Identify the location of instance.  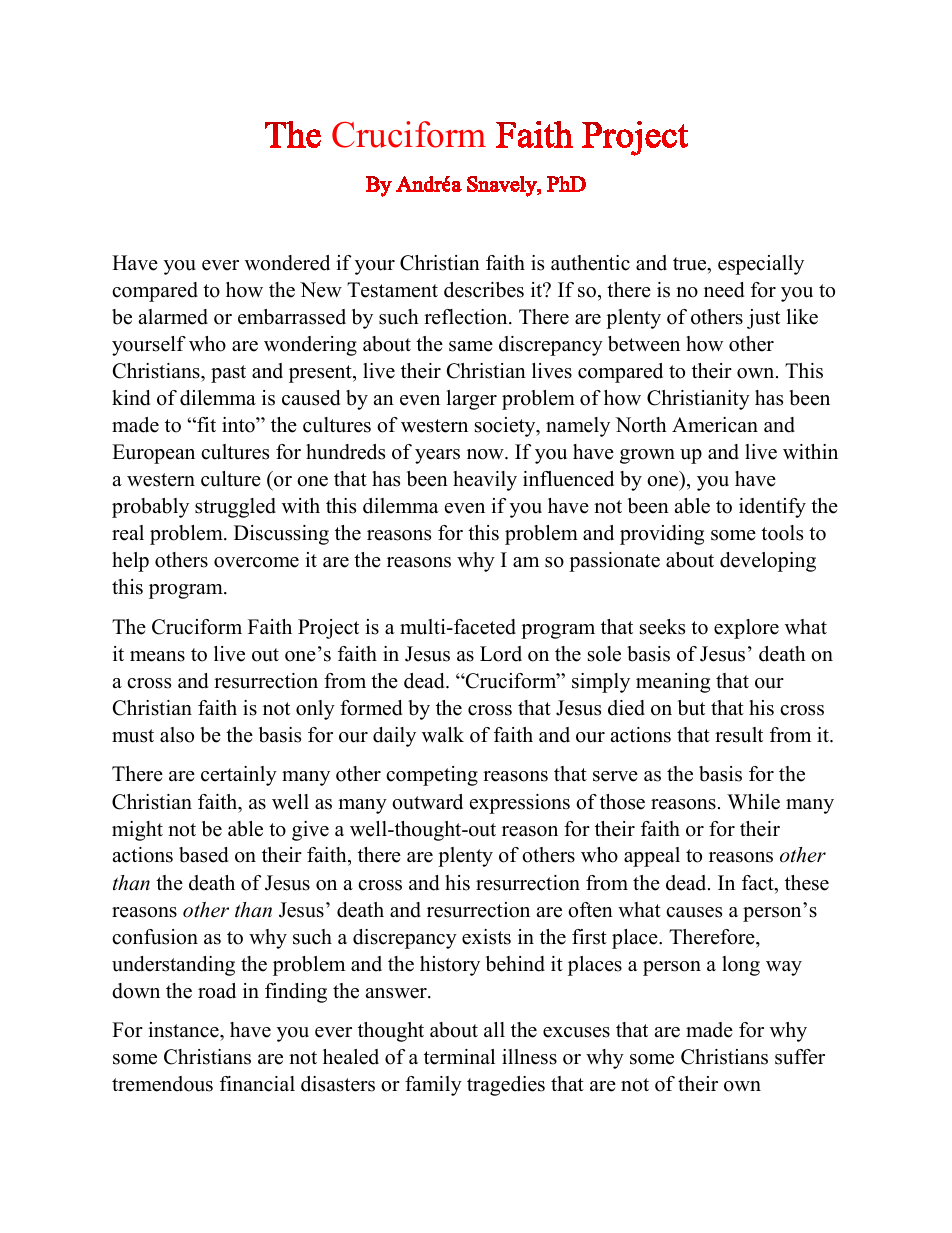
(184, 1031).
